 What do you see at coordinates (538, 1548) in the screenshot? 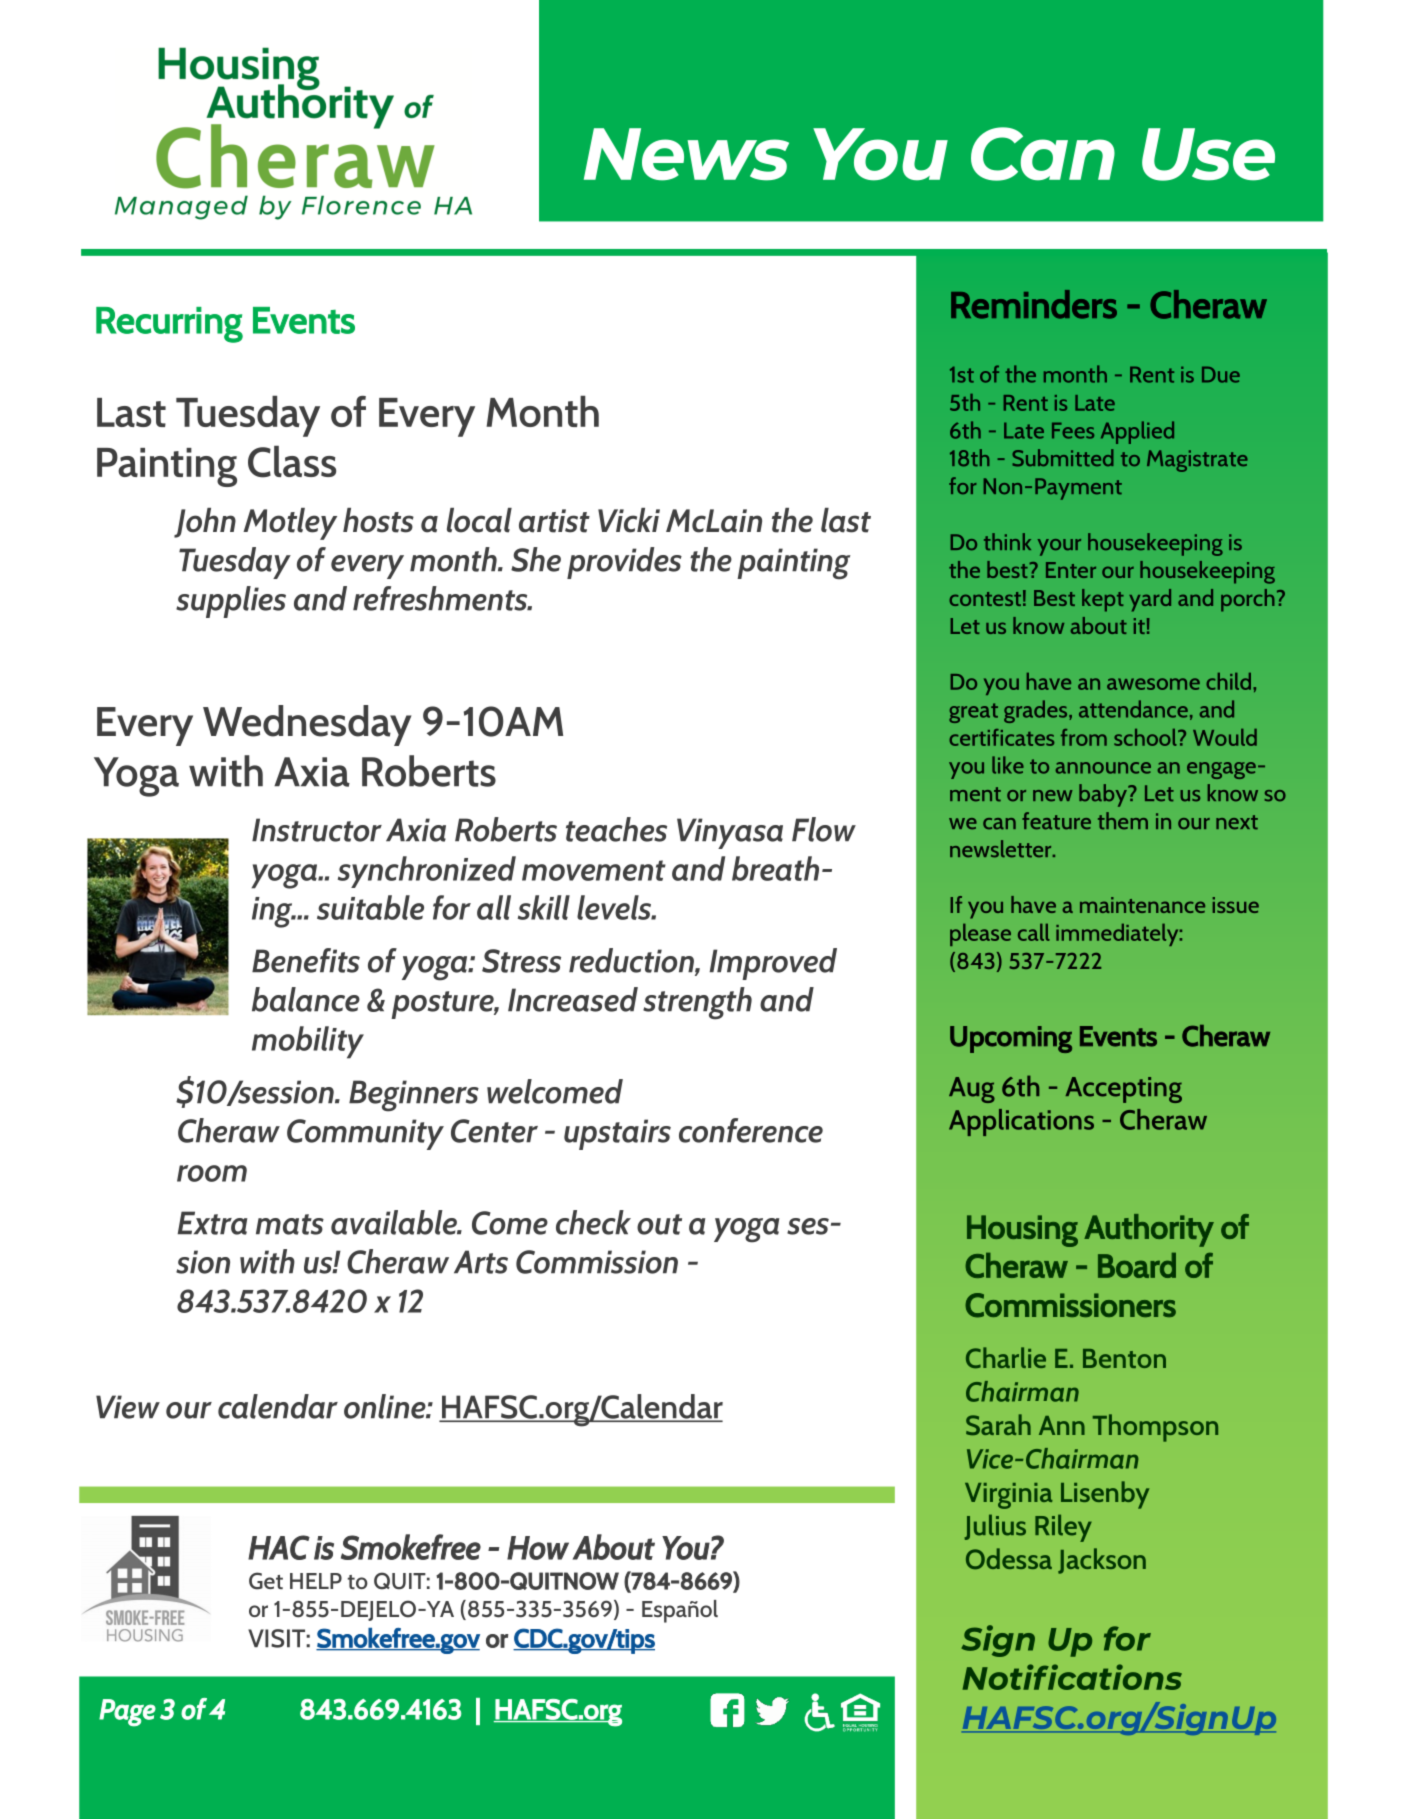
I see `How` at bounding box center [538, 1548].
